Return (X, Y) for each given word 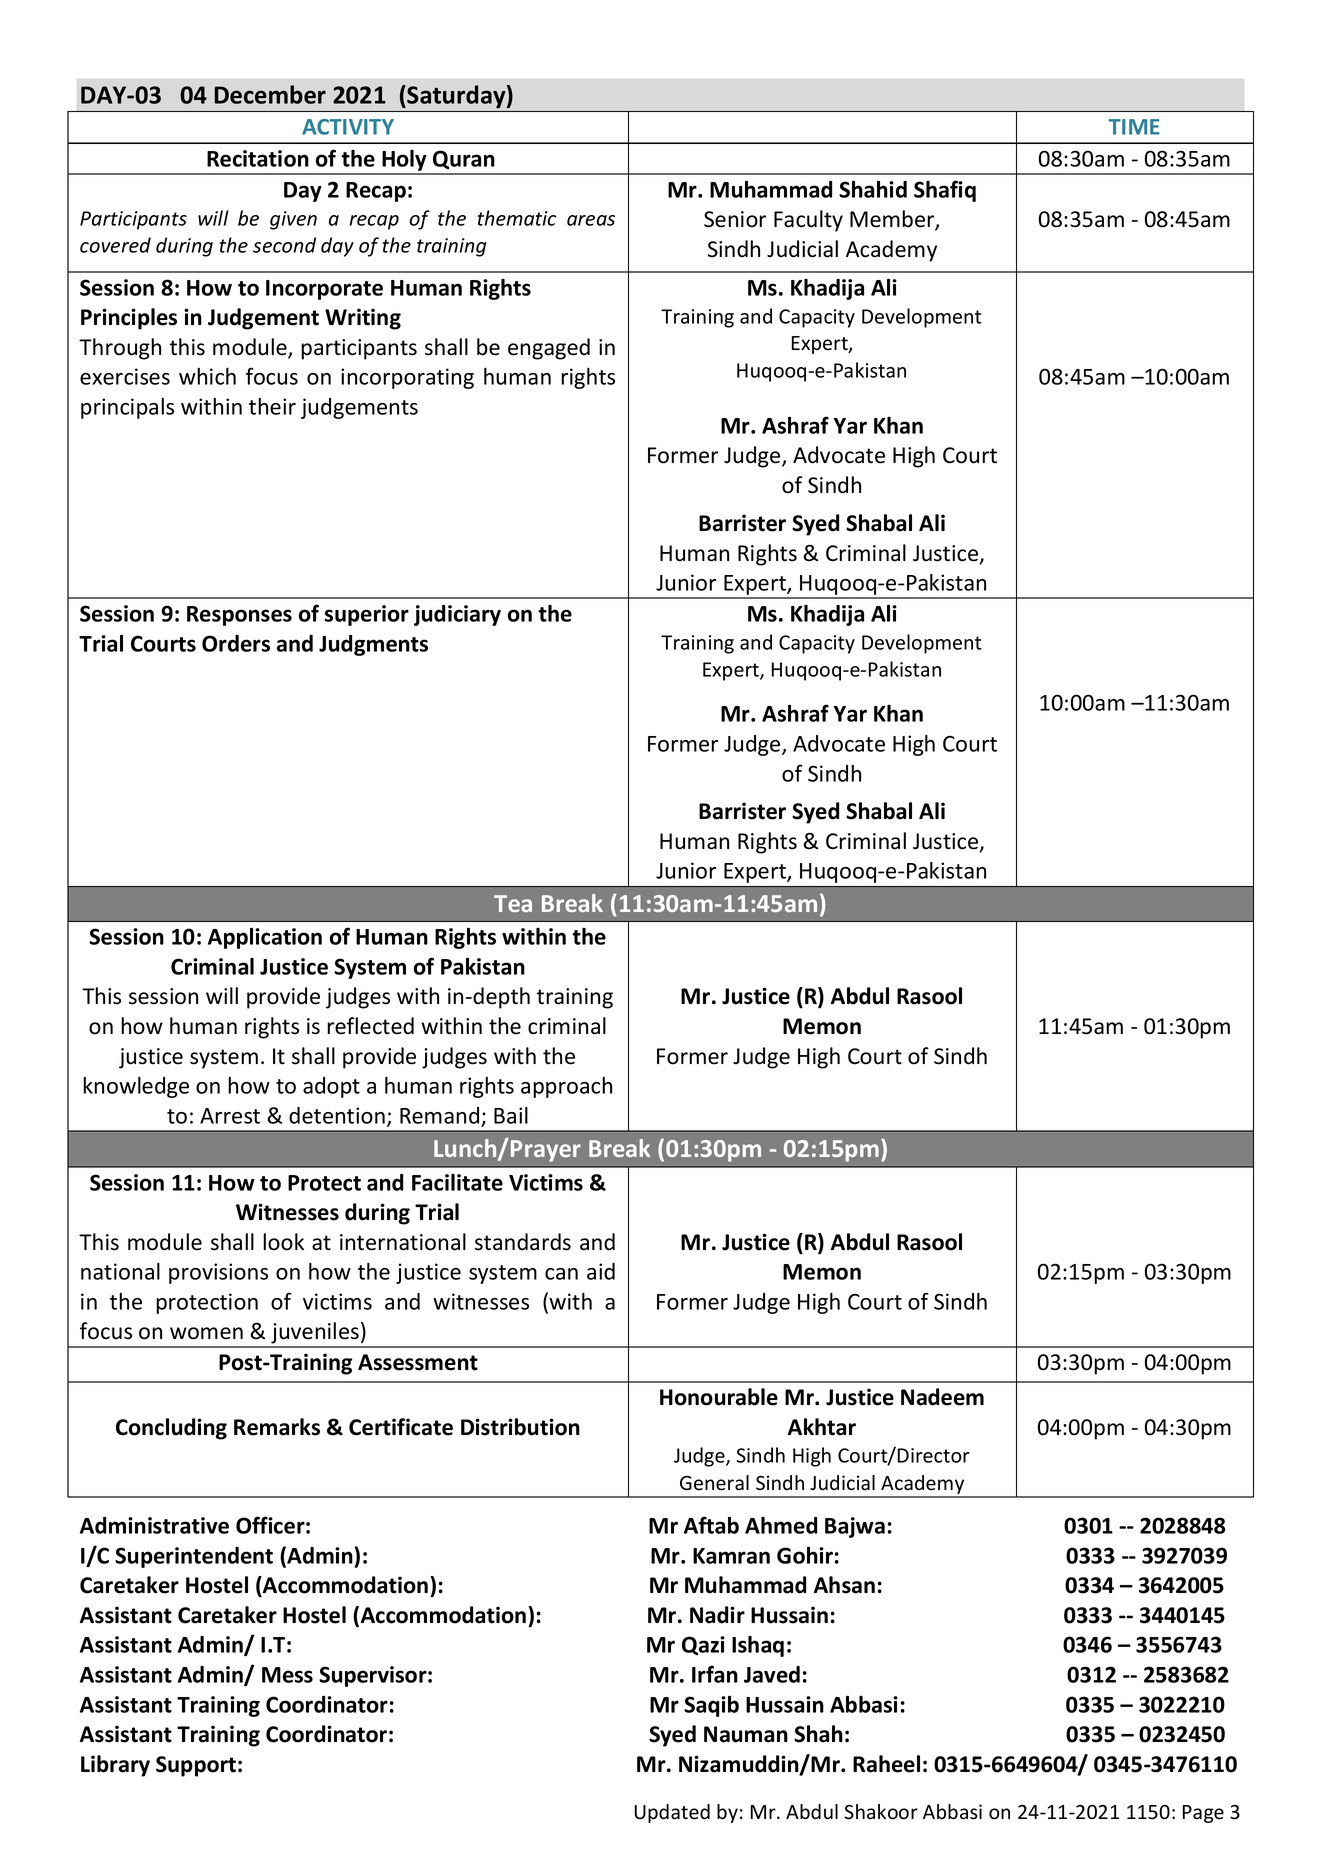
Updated (672, 1813)
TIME (1134, 127)
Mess (287, 1675)
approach (566, 1087)
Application (265, 938)
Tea (513, 903)
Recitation (258, 158)
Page (1203, 1814)
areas (591, 220)
